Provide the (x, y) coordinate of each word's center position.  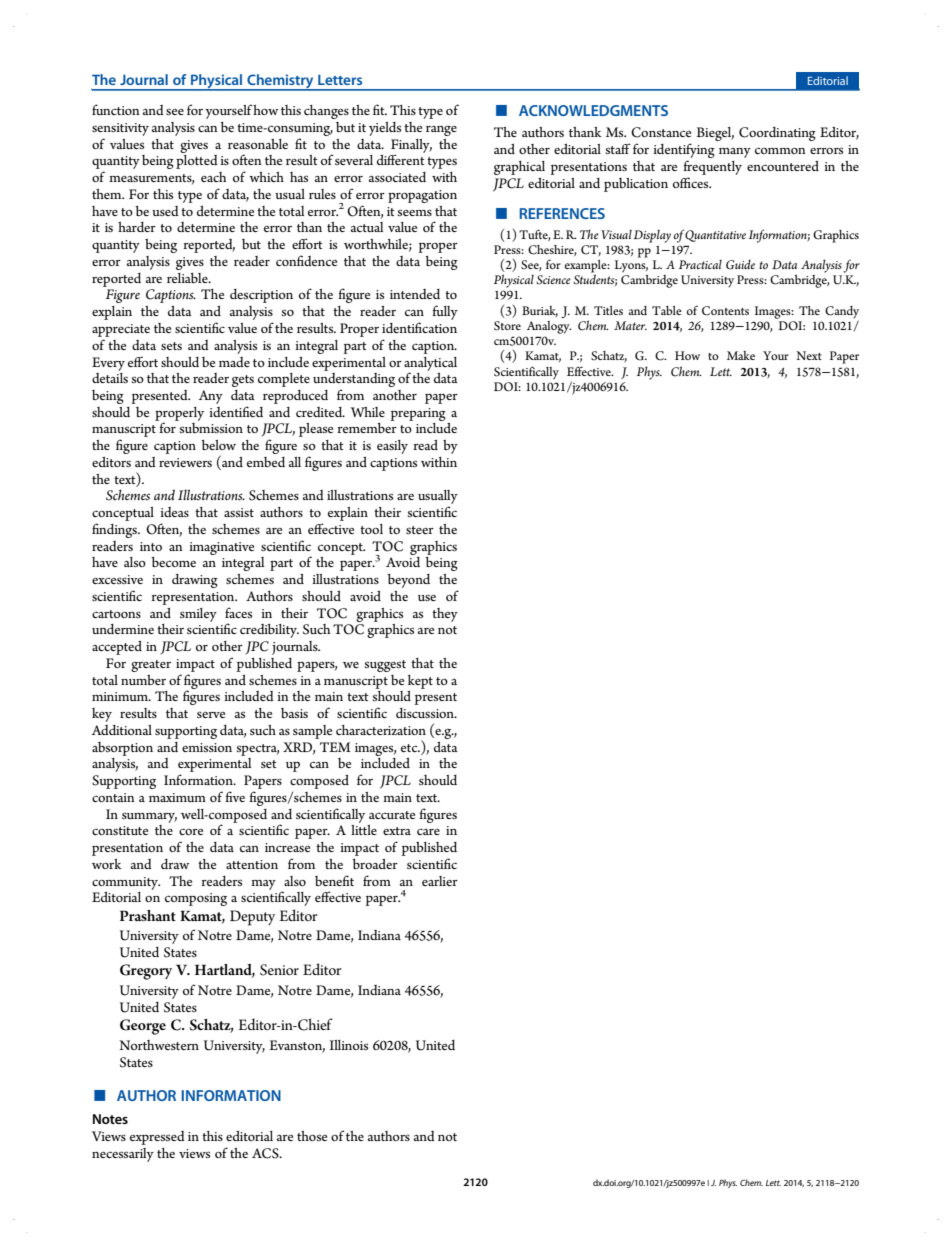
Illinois (349, 1045)
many (735, 153)
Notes (110, 1119)
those (312, 1136)
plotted (197, 162)
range (441, 131)
